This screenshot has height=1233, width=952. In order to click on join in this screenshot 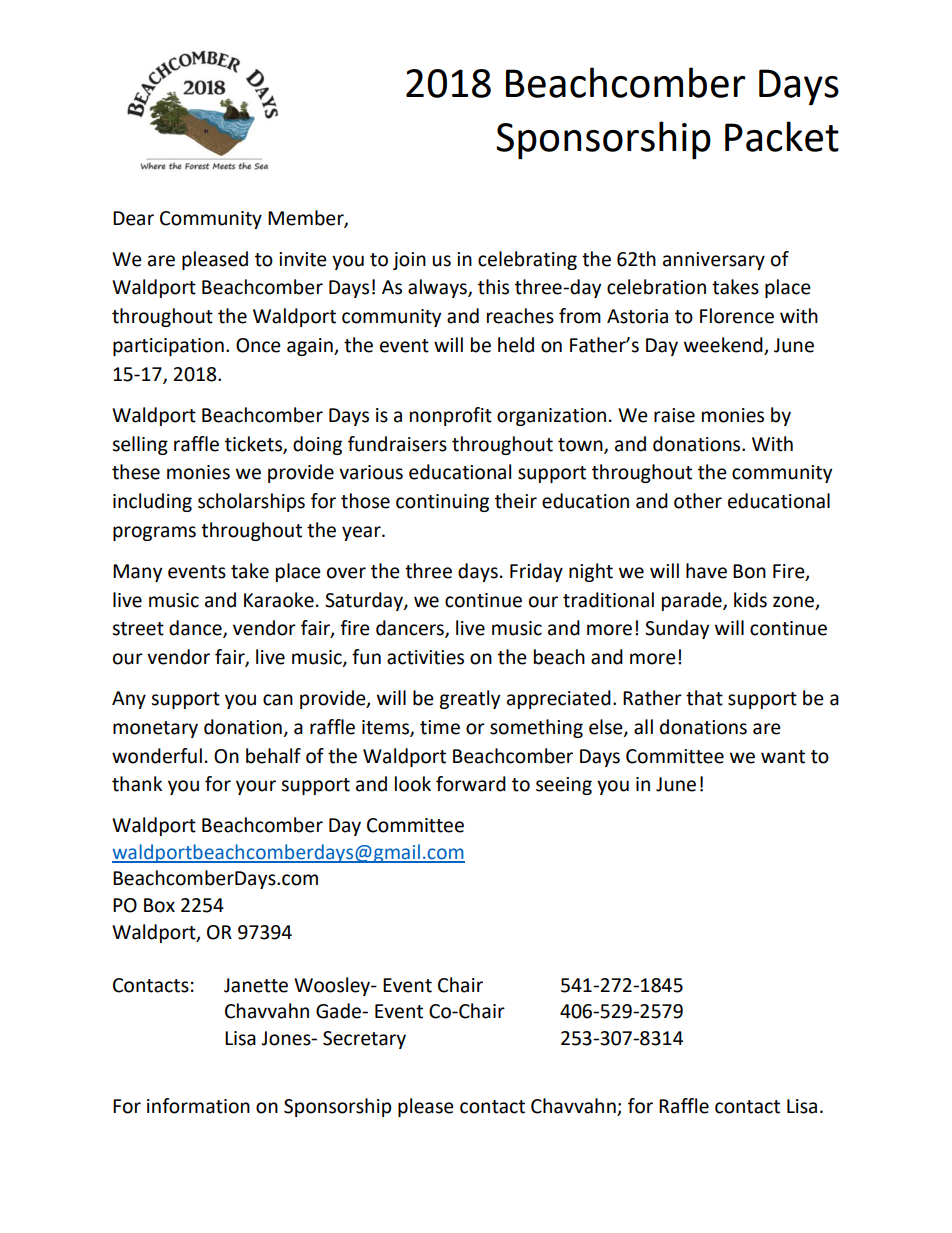, I will do `click(409, 261)`.
